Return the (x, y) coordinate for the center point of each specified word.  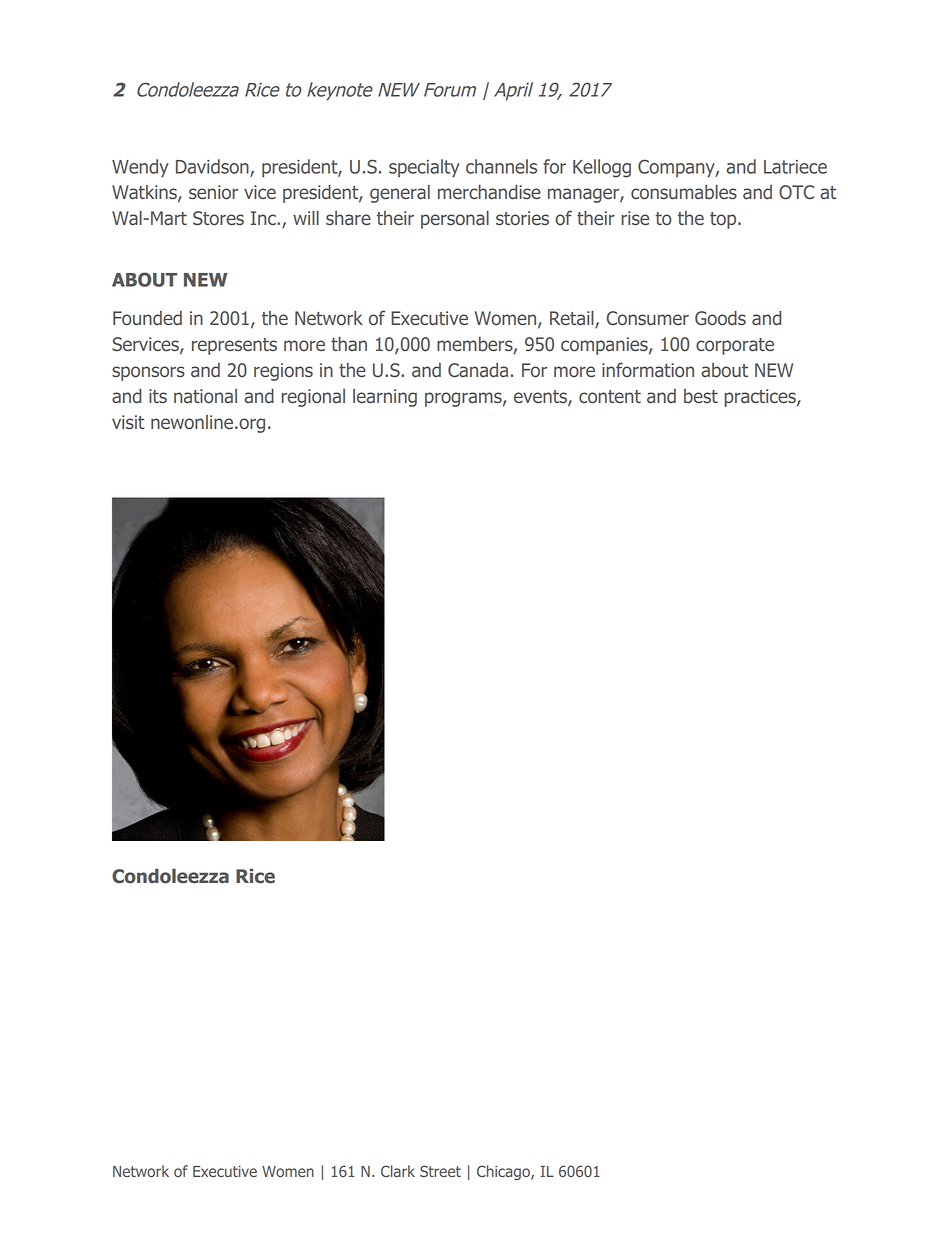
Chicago (504, 1172)
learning (385, 398)
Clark (398, 1171)
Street (440, 1171)
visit (128, 422)
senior (213, 192)
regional (313, 398)
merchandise (489, 192)
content (610, 397)
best (701, 396)
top (724, 220)
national (205, 396)
